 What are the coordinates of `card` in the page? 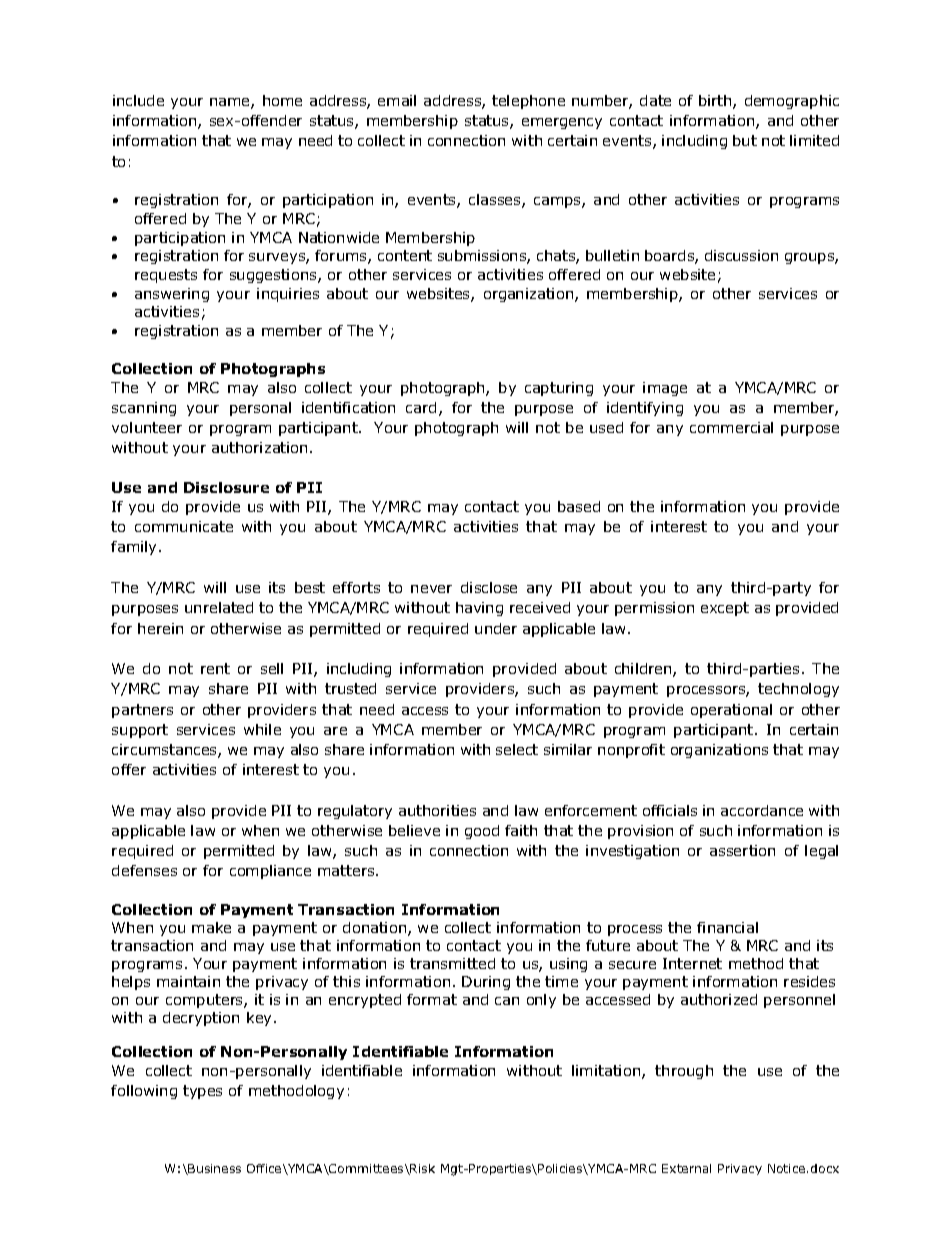 It's located at (421, 407).
